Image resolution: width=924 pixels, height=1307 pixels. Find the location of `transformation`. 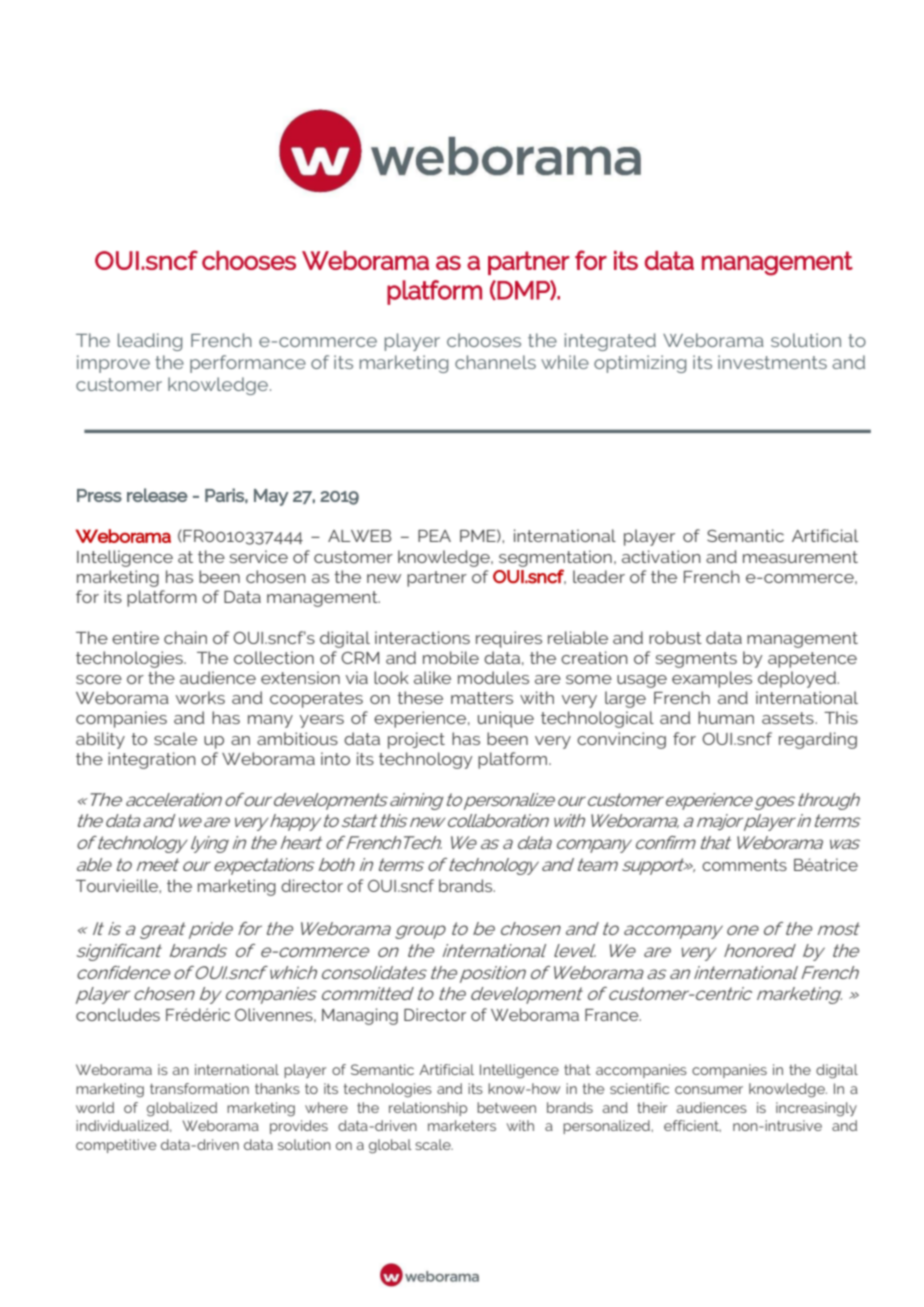

transformation is located at coordinates (199, 1088).
